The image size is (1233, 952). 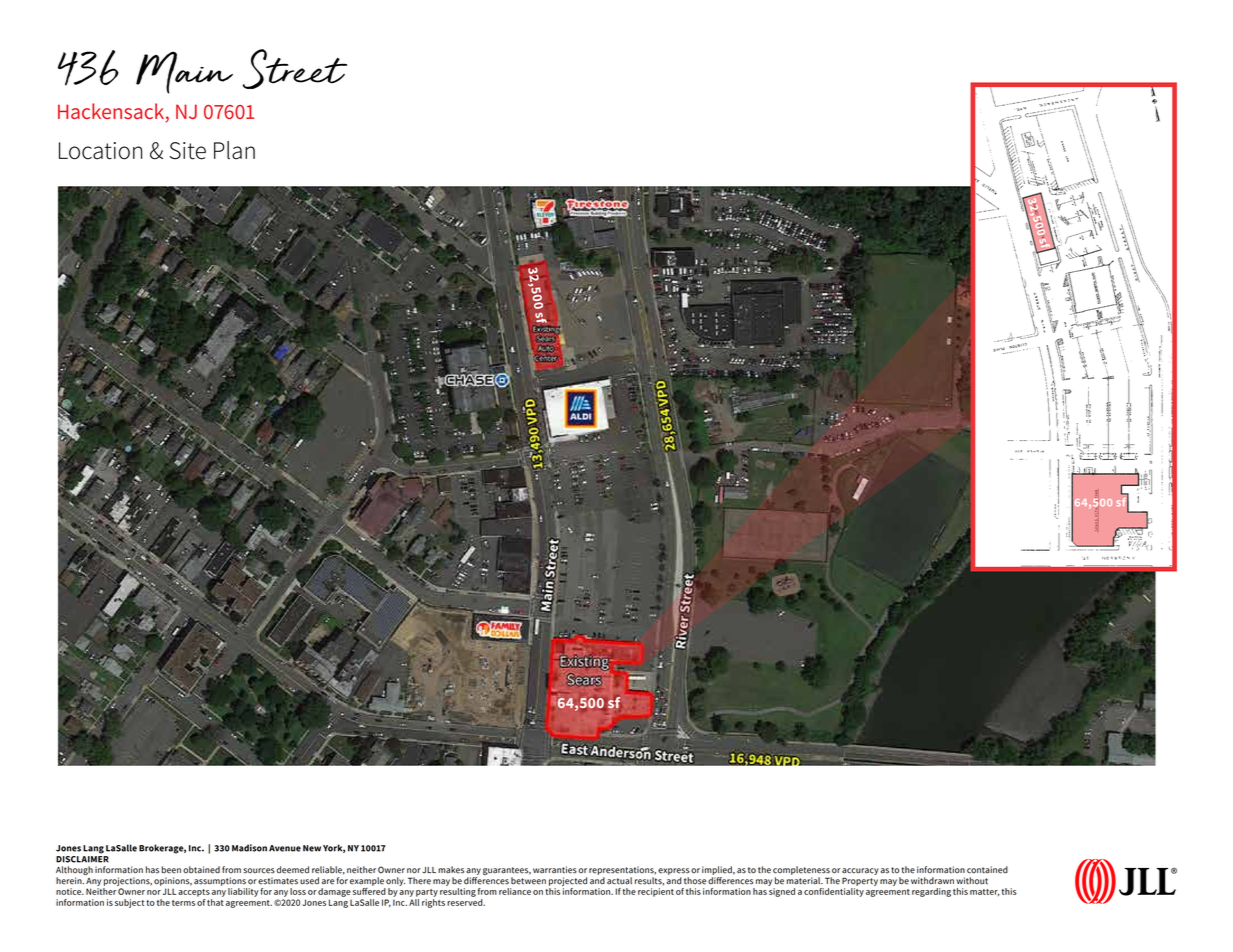 What do you see at coordinates (171, 870) in the screenshot?
I see `been` at bounding box center [171, 870].
